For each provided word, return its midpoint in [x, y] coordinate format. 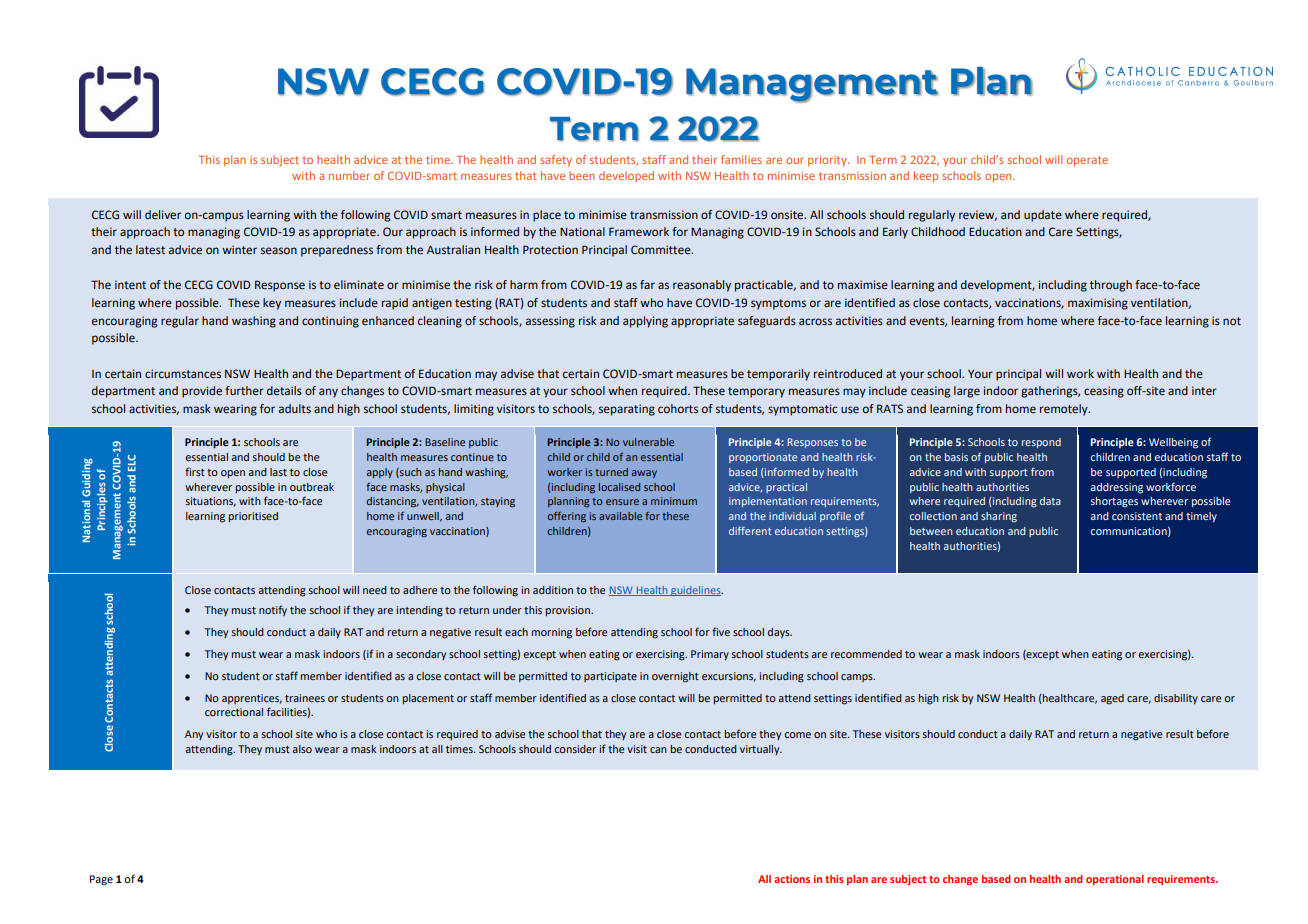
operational [1115, 880]
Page [101, 880]
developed [626, 176]
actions [792, 879]
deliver [163, 214]
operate [1087, 161]
